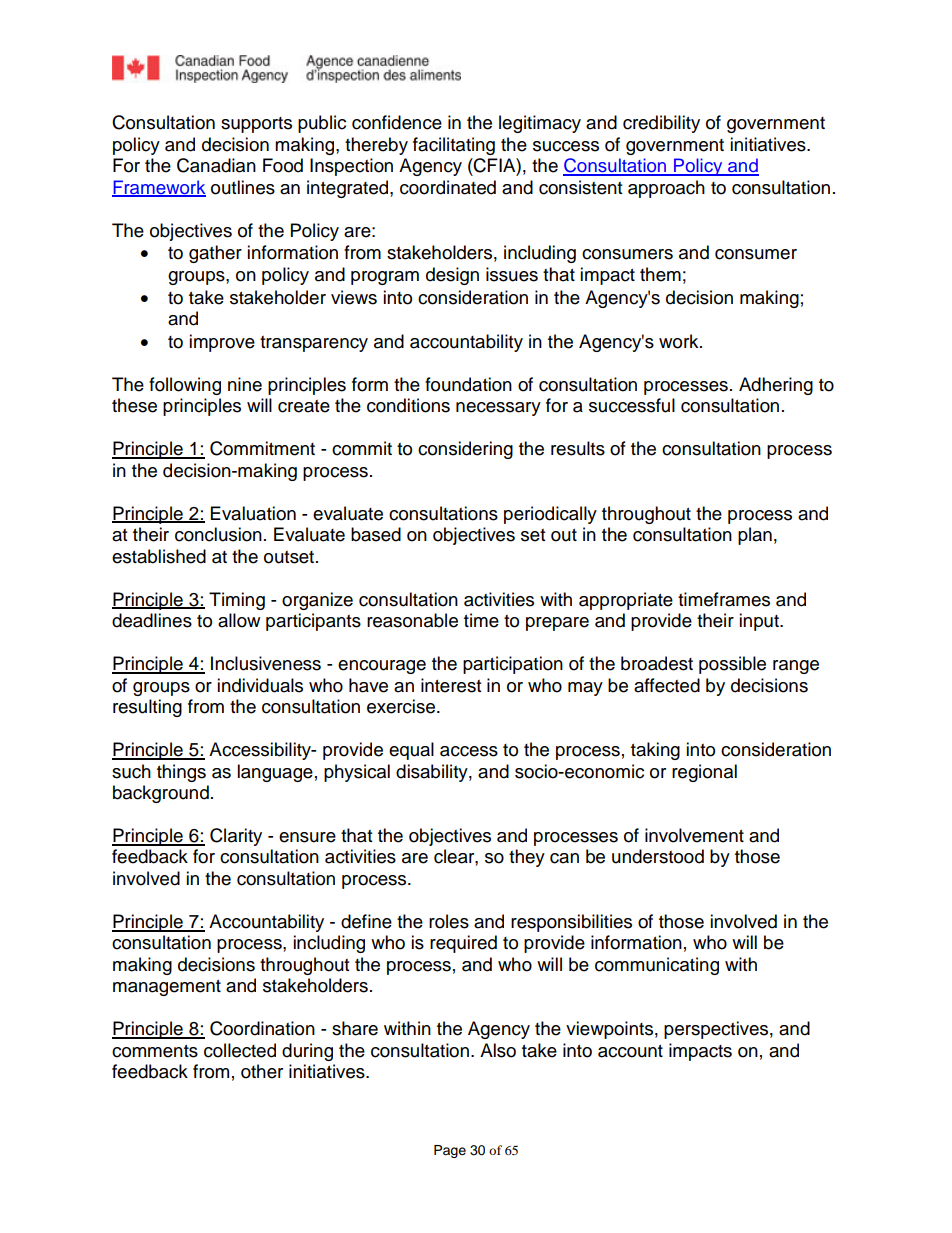  What do you see at coordinates (412, 620) in the screenshot?
I see `reasonable` at bounding box center [412, 620].
